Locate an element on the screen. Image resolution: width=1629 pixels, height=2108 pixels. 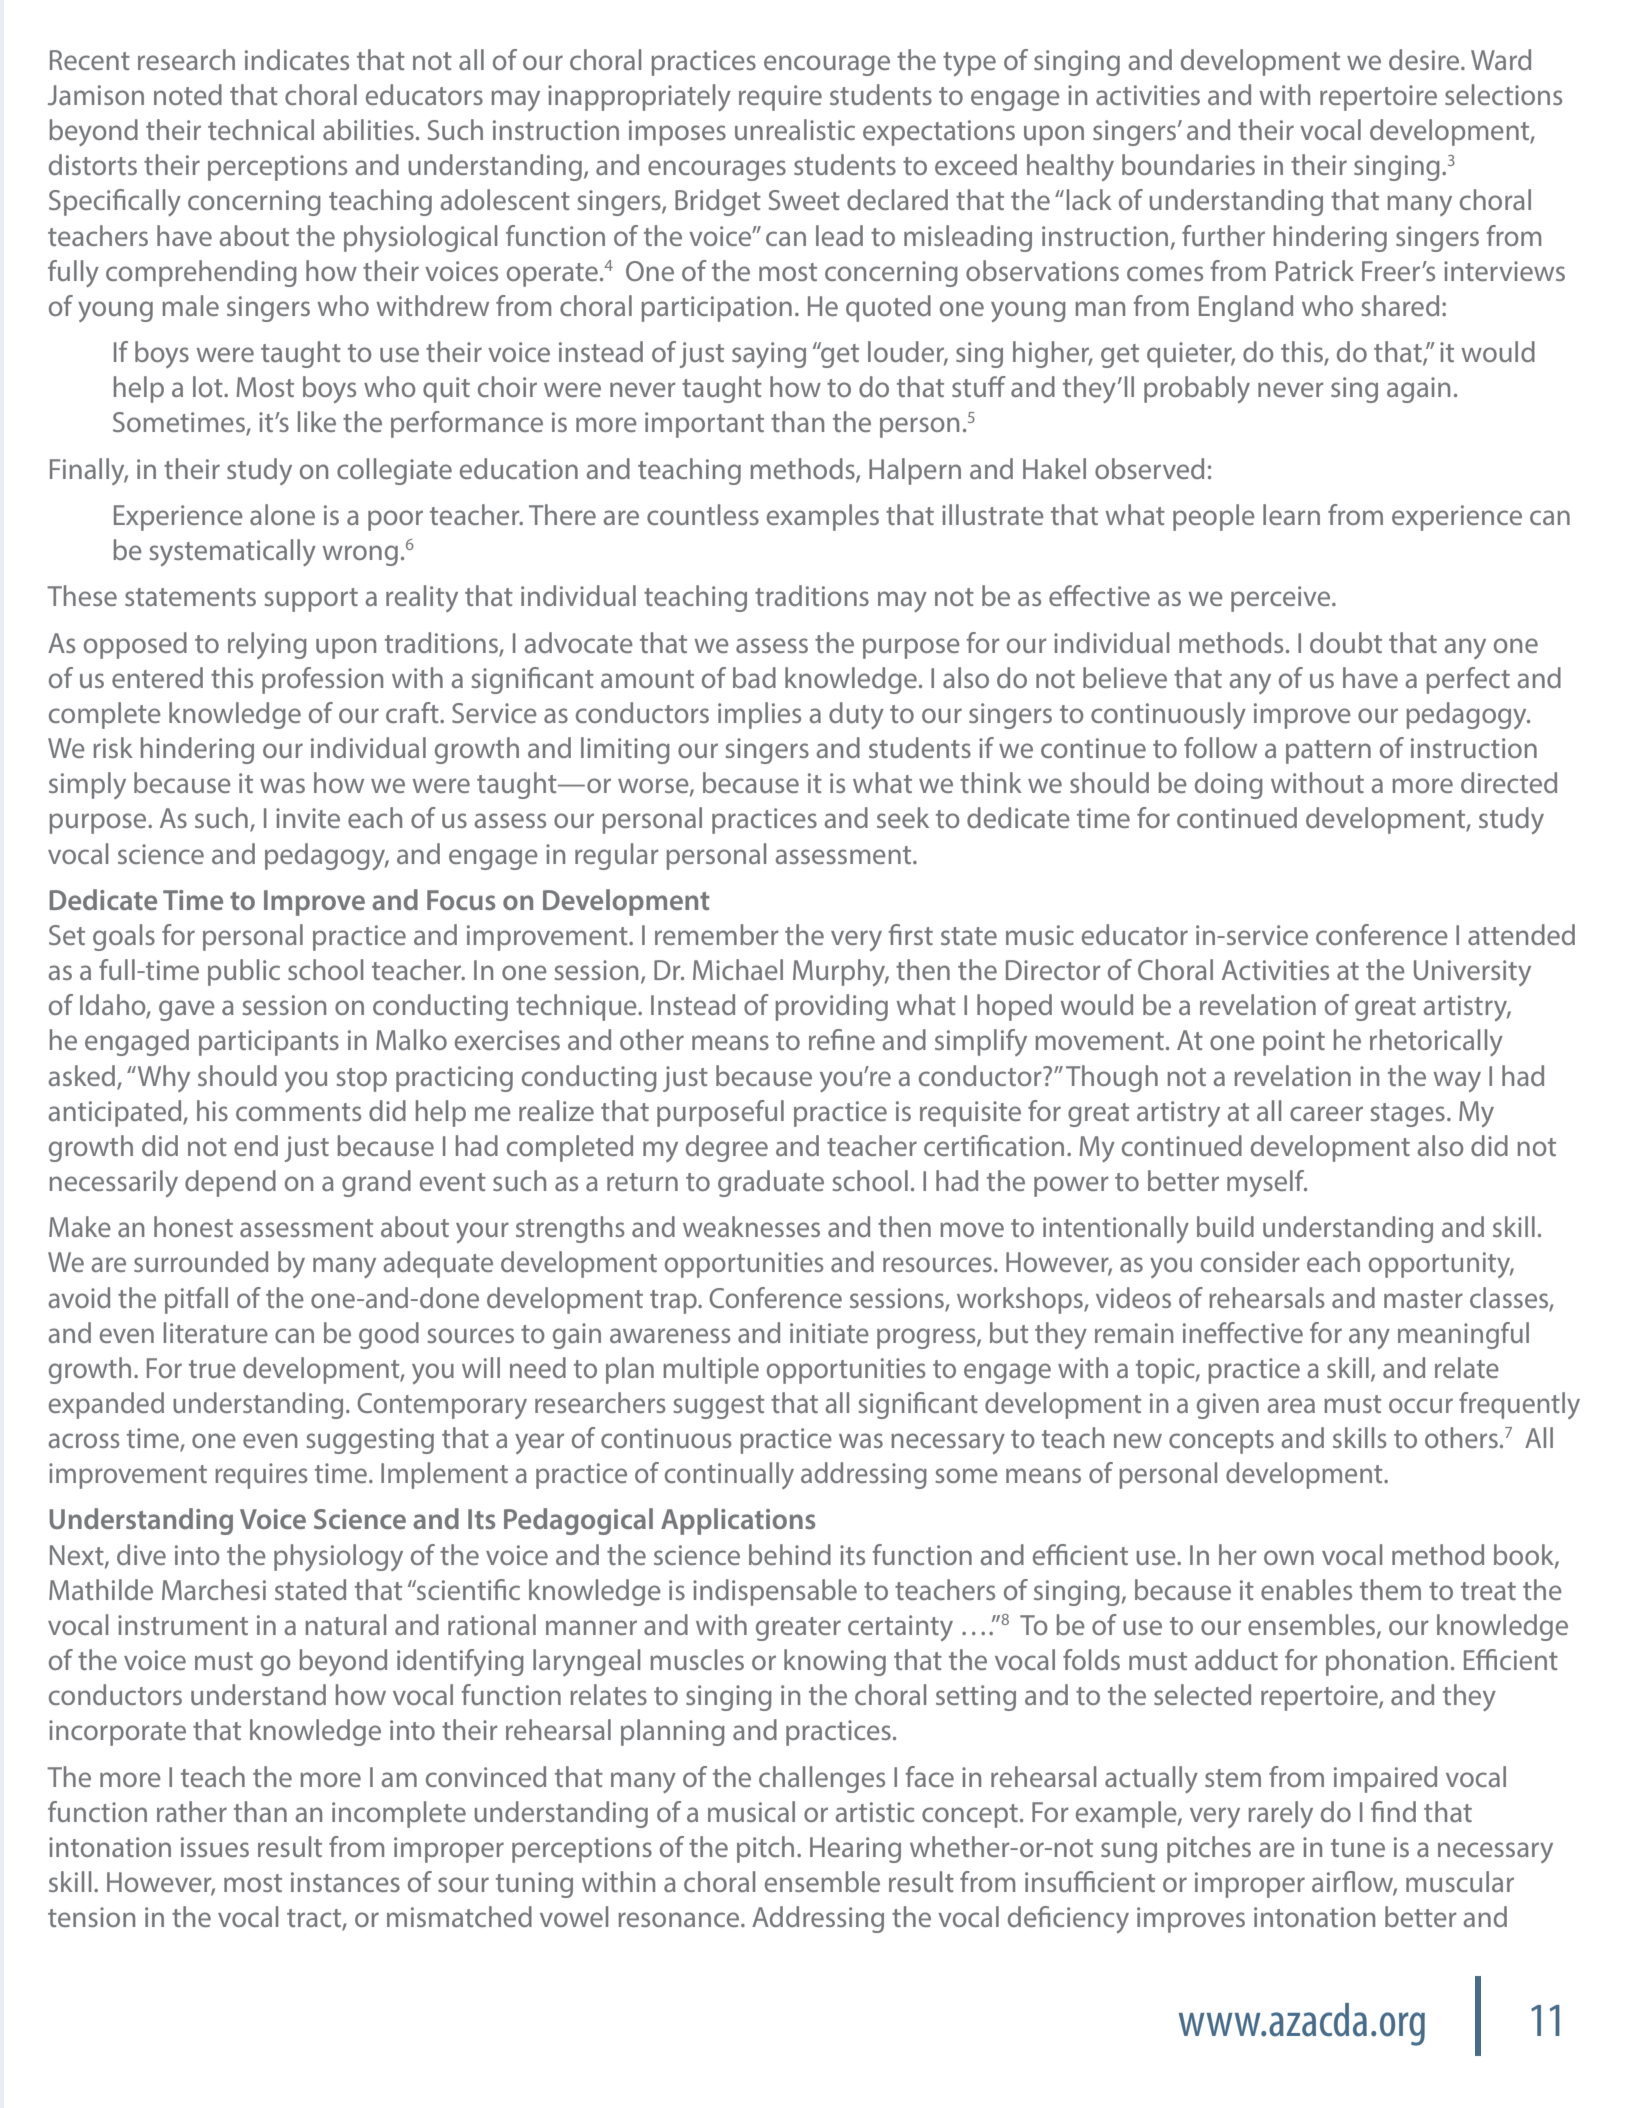
unrealistic is located at coordinates (795, 129).
